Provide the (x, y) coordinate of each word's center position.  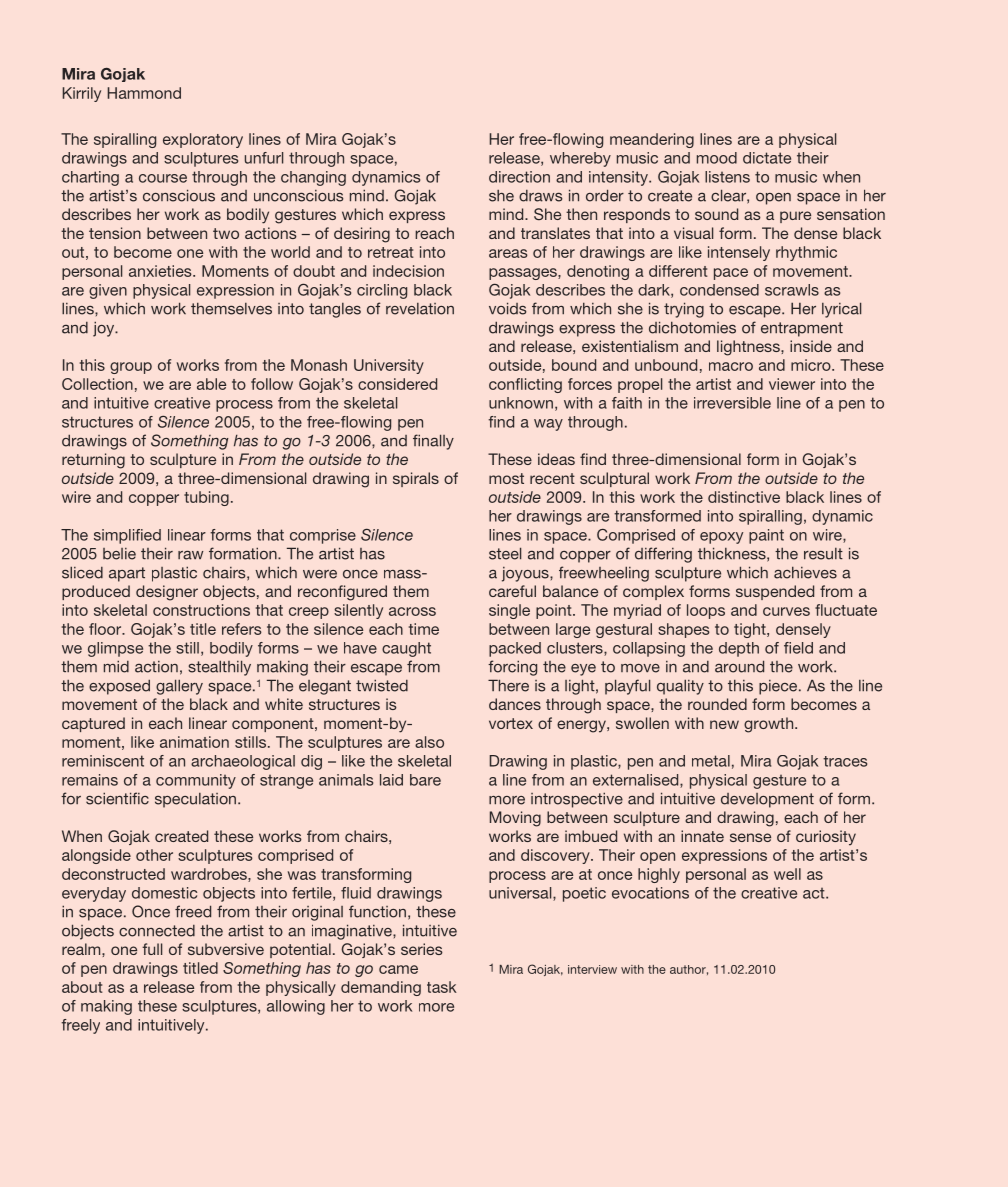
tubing (206, 498)
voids (507, 308)
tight (751, 630)
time (424, 629)
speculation (197, 800)
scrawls (792, 290)
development (767, 800)
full (152, 949)
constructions (201, 610)
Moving (515, 819)
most (506, 478)
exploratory (203, 140)
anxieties (161, 271)
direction (519, 177)
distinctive (744, 497)
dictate (767, 158)
